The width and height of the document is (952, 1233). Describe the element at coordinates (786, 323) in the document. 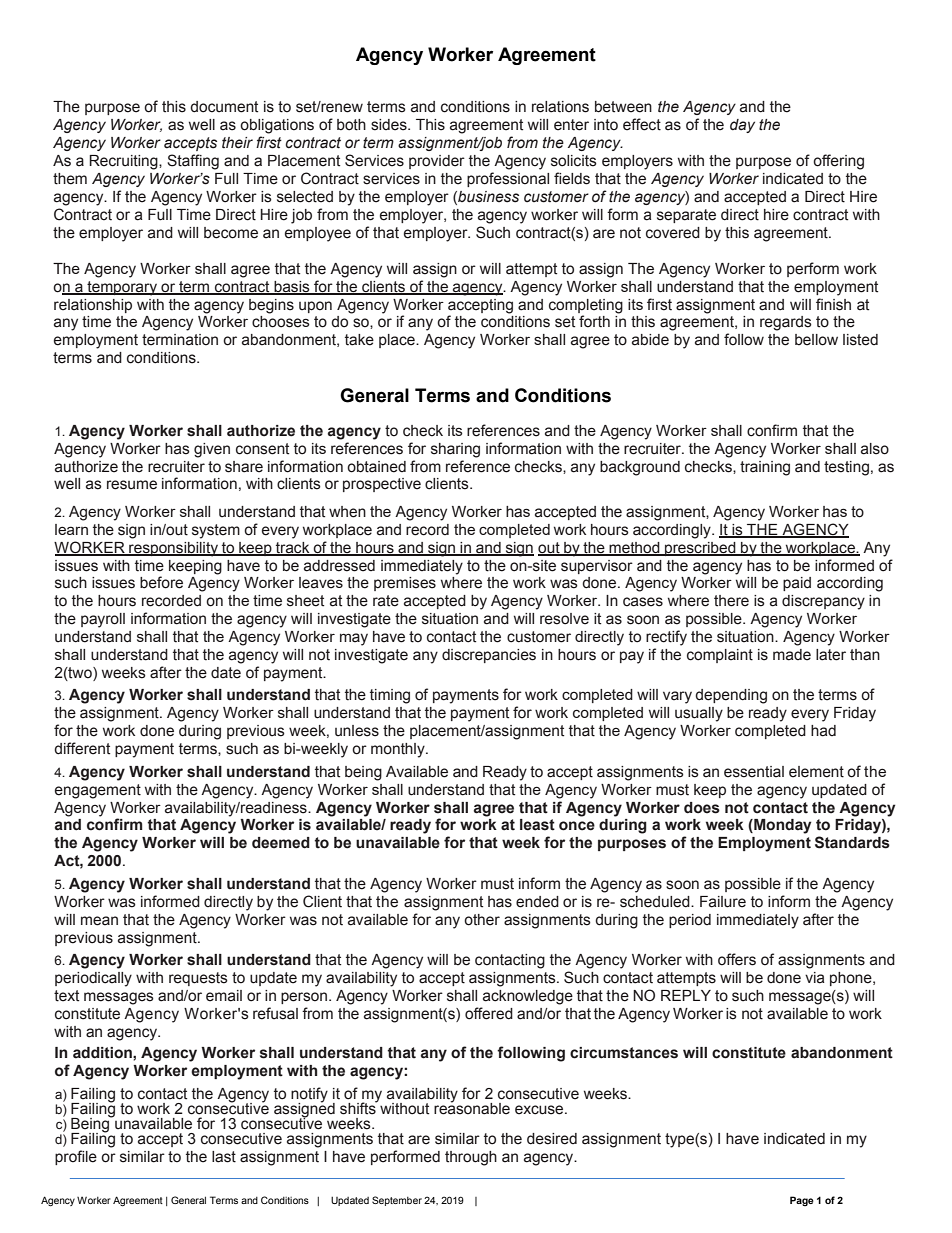

I see `regards` at that location.
